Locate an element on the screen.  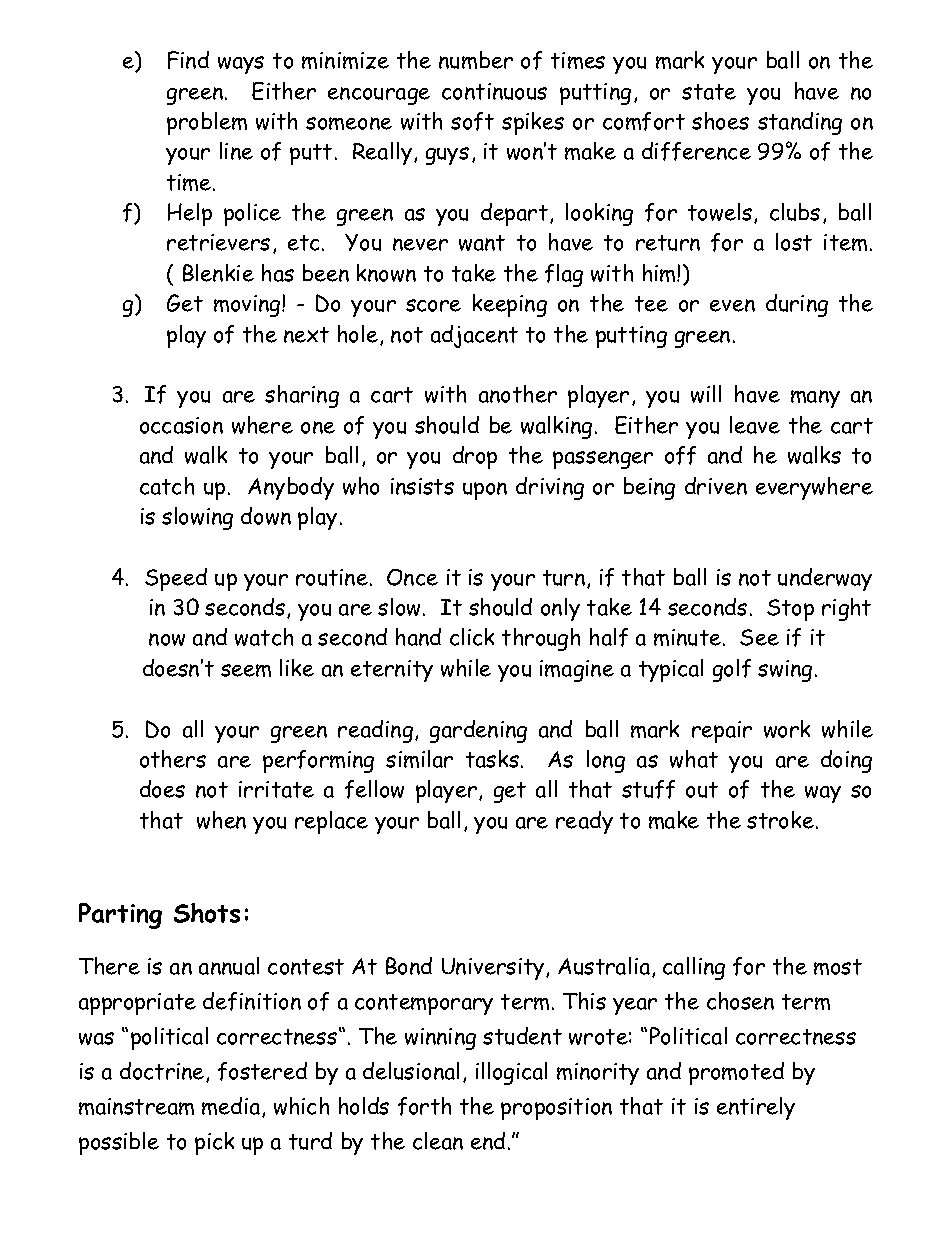
state is located at coordinates (709, 92).
